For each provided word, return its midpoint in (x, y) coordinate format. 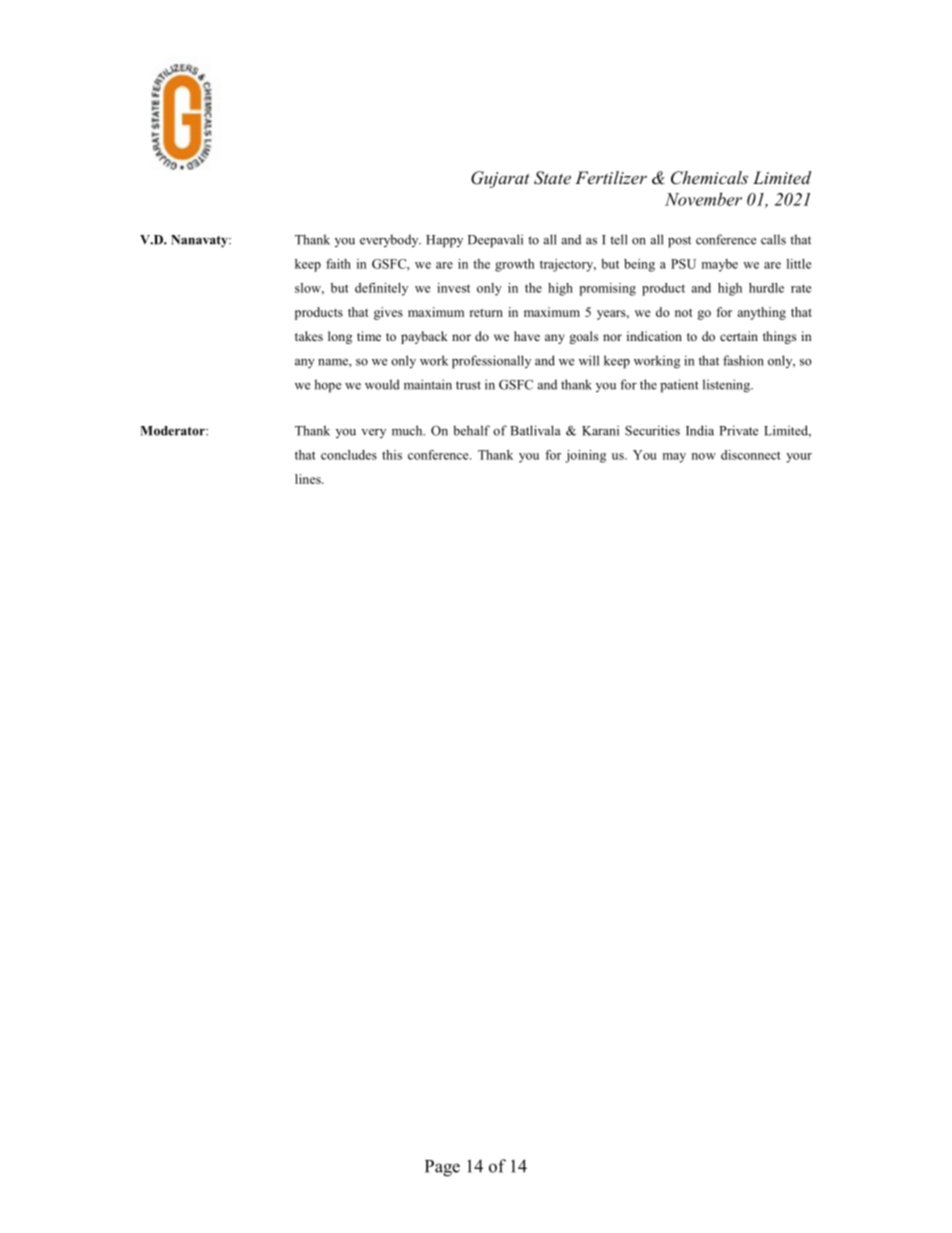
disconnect (751, 455)
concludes (349, 455)
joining (585, 456)
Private (738, 430)
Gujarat (500, 179)
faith (338, 264)
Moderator (173, 431)
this (392, 455)
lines (309, 479)
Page (442, 1168)
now (703, 456)
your (799, 458)
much (408, 430)
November (703, 199)
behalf (471, 430)
